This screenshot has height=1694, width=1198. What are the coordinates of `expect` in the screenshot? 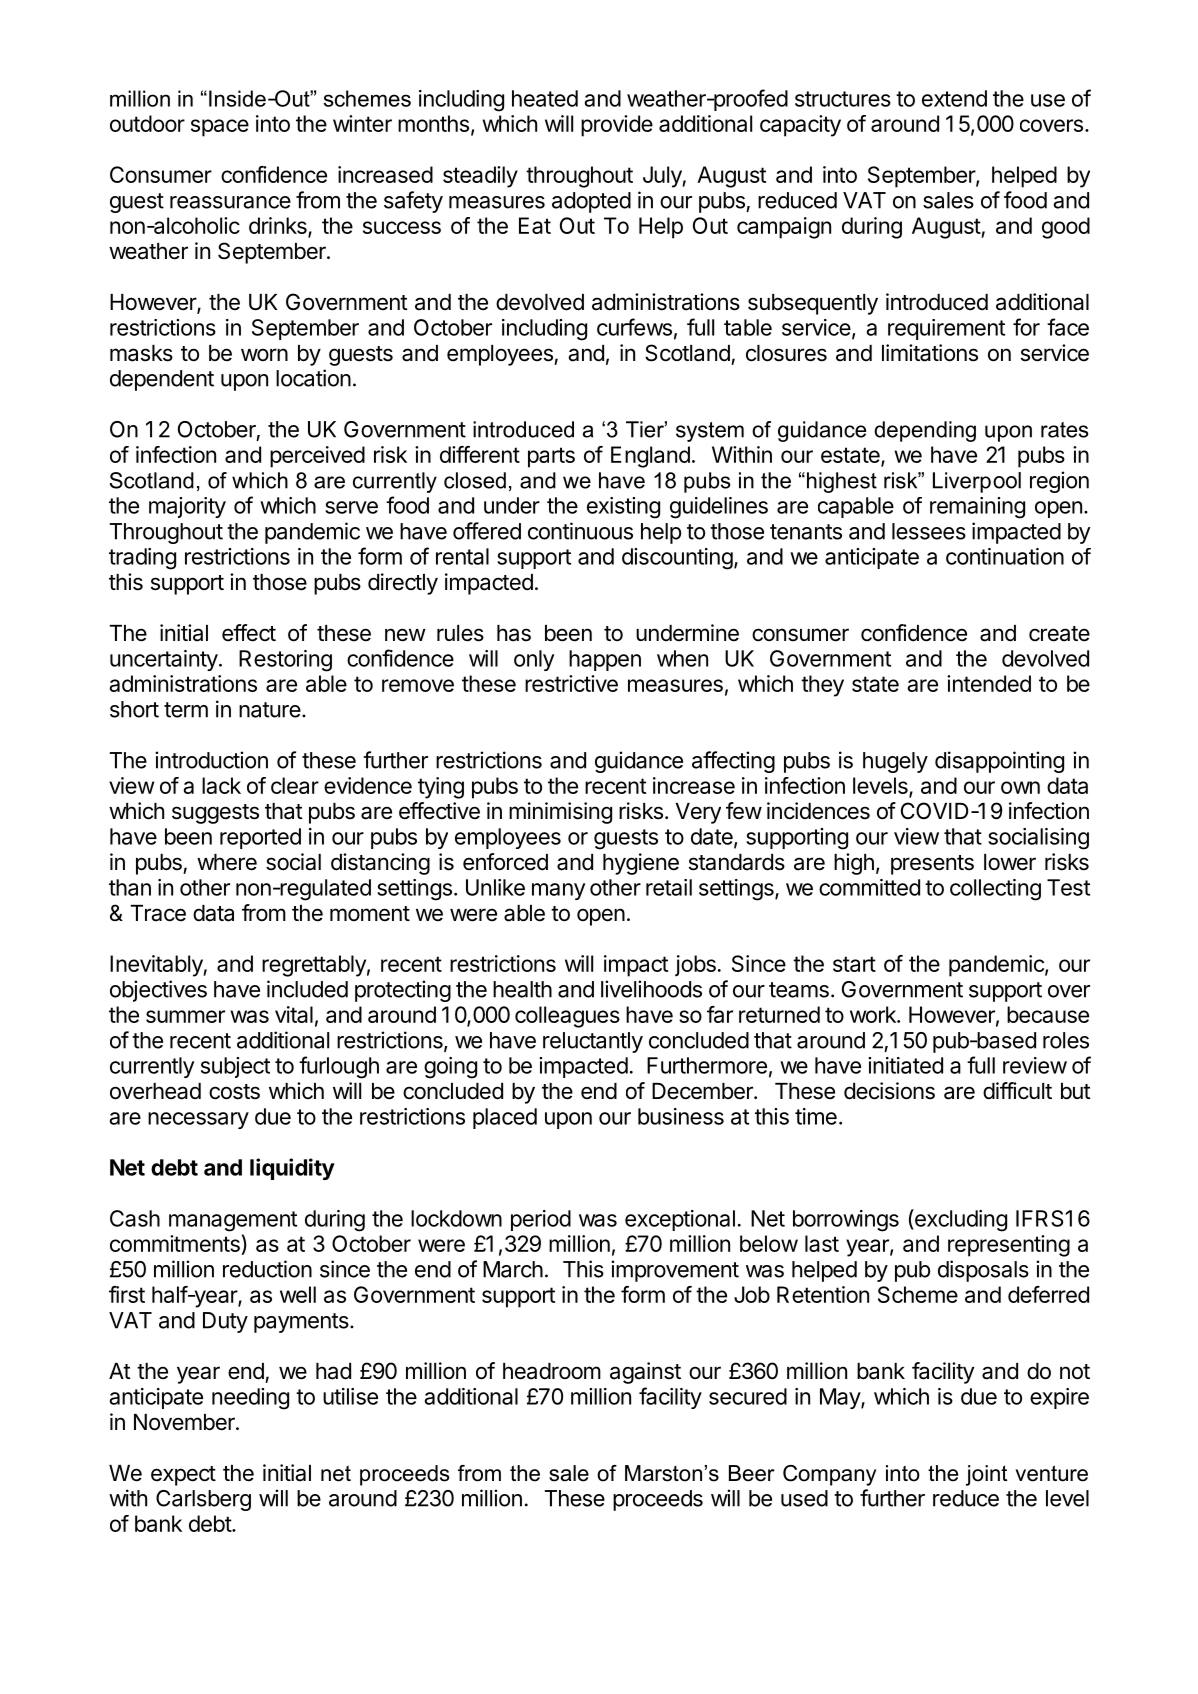 It's located at (183, 1476).
